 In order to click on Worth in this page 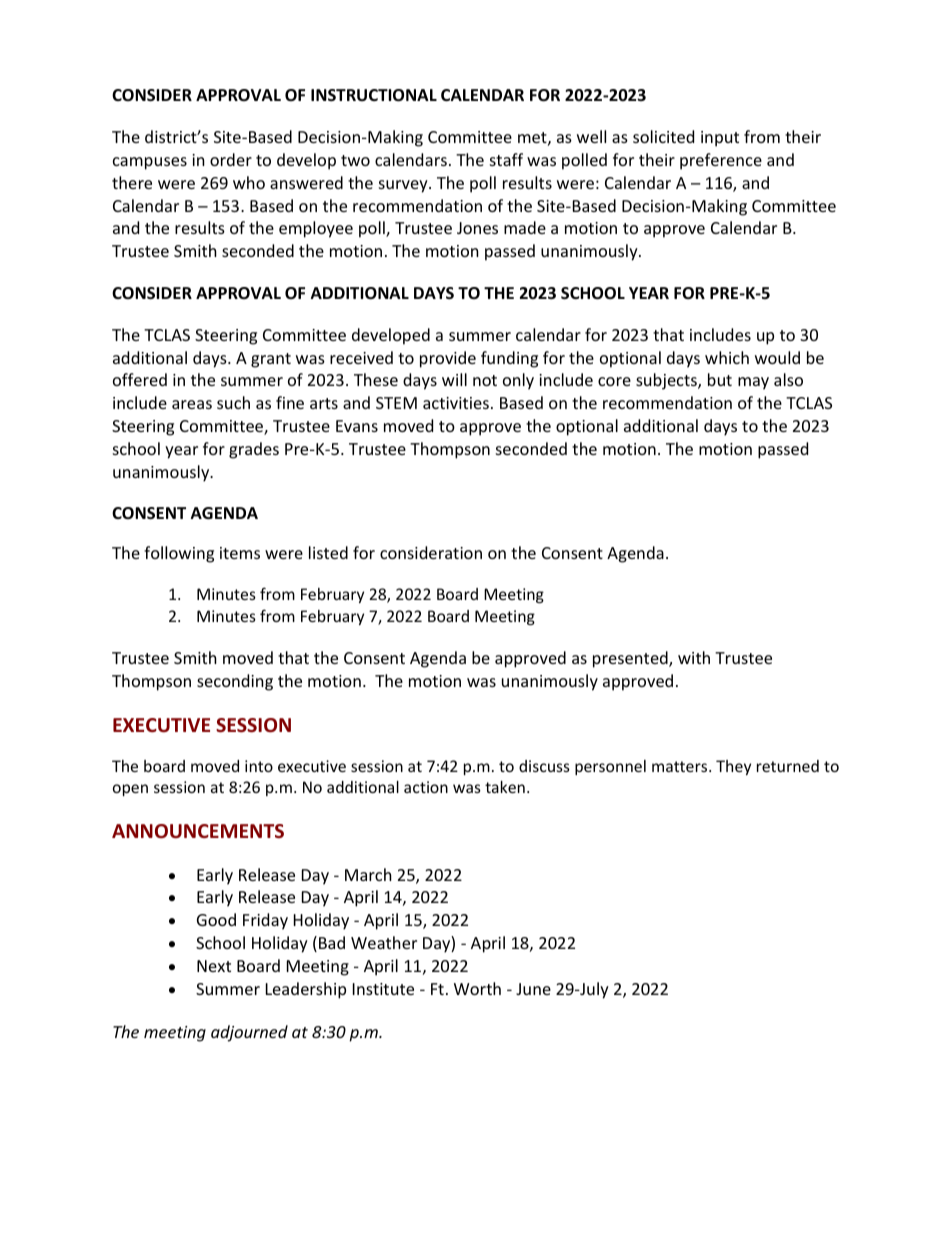, I will do `click(477, 988)`.
